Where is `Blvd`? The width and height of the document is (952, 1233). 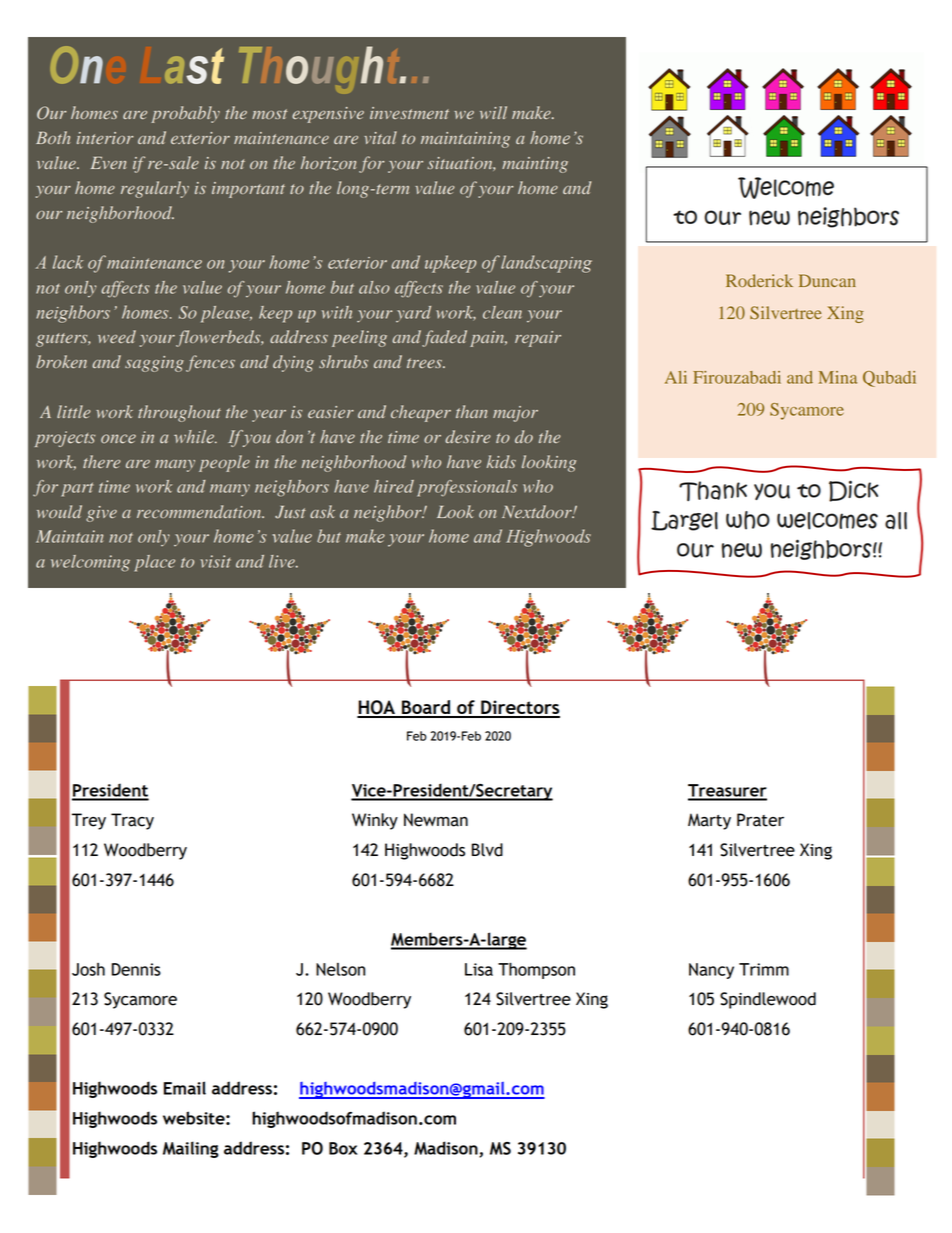
Blvd is located at coordinates (487, 850).
